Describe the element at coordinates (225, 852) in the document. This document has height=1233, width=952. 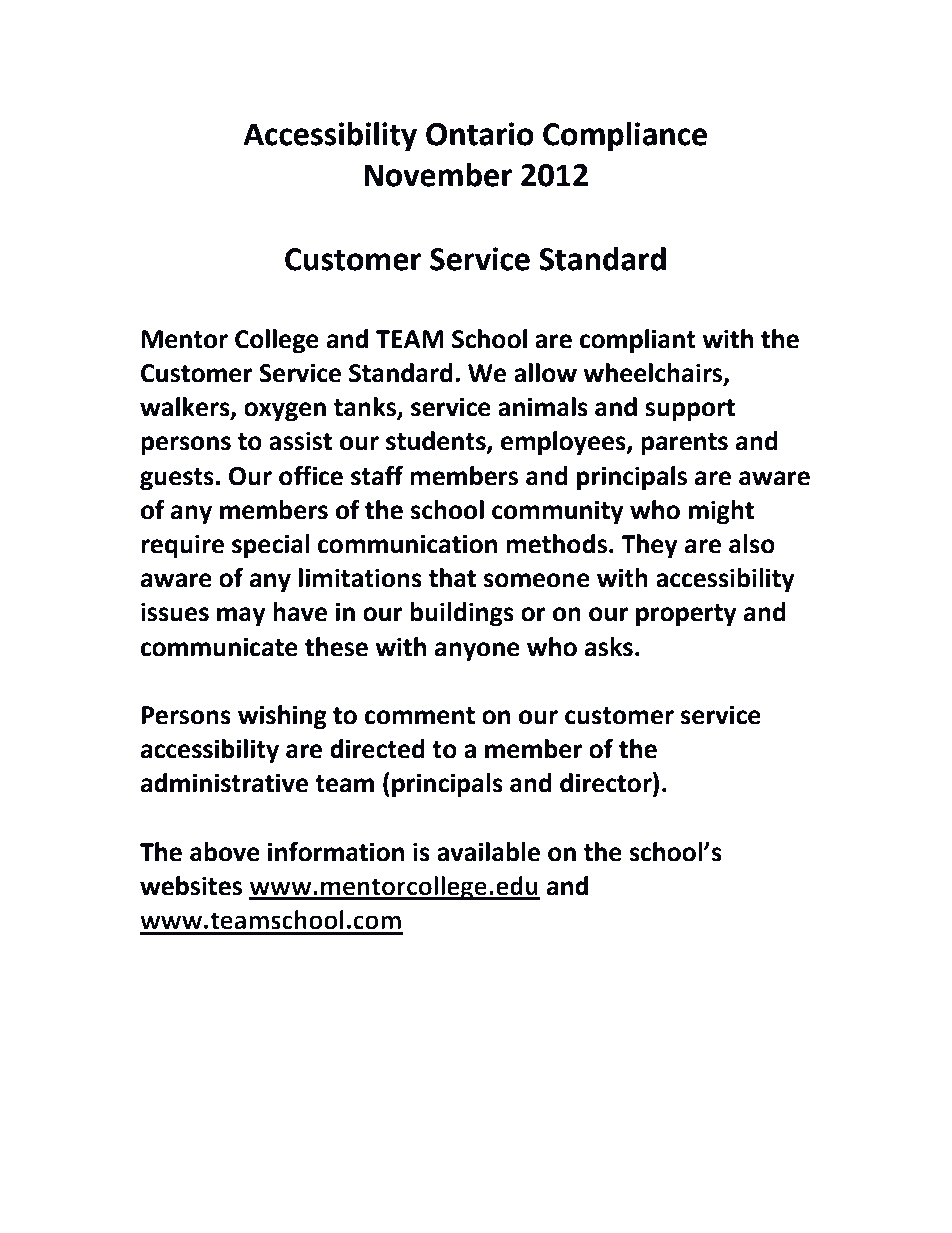
I see `above` at that location.
